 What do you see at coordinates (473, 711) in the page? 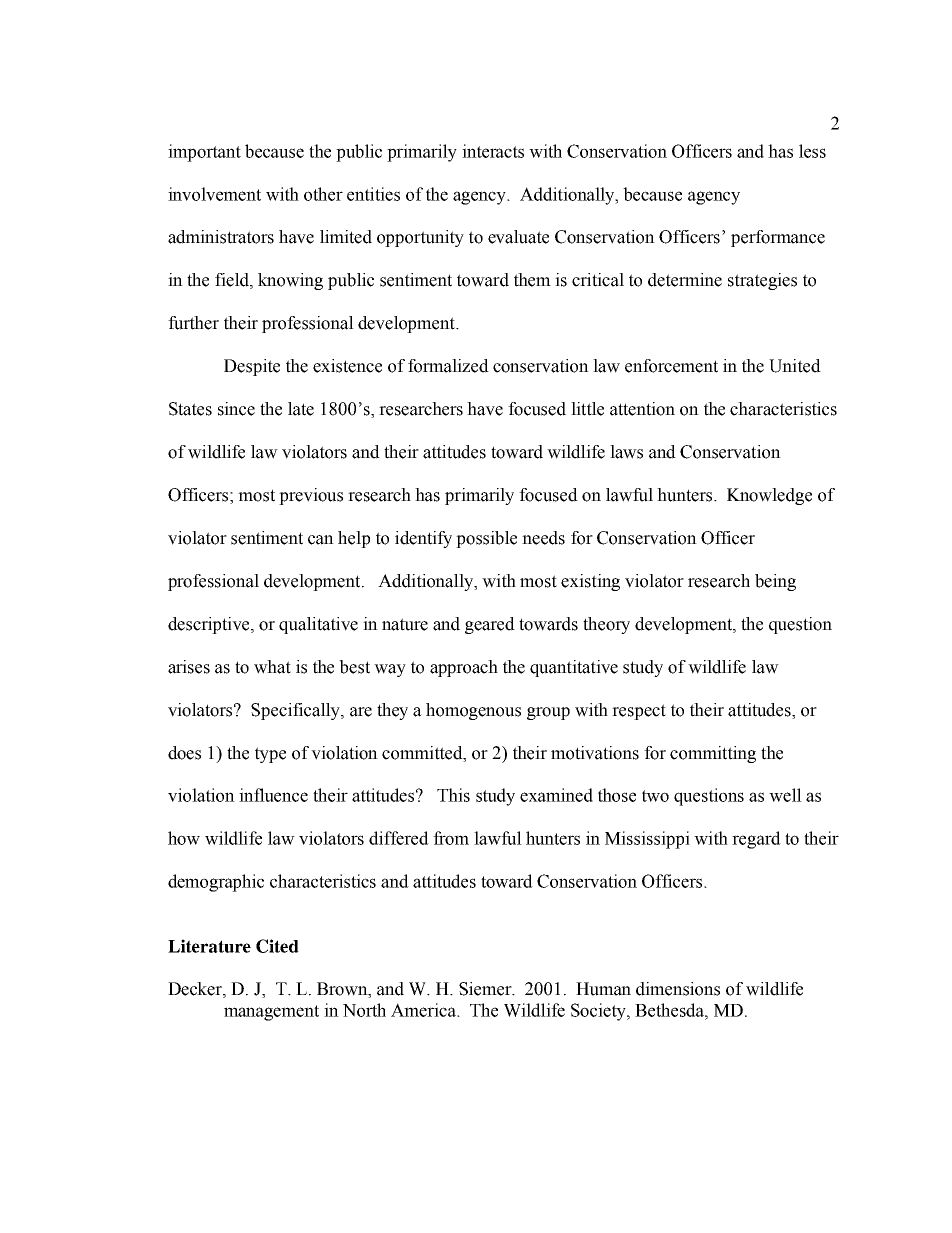
I see `homogenous` at bounding box center [473, 711].
